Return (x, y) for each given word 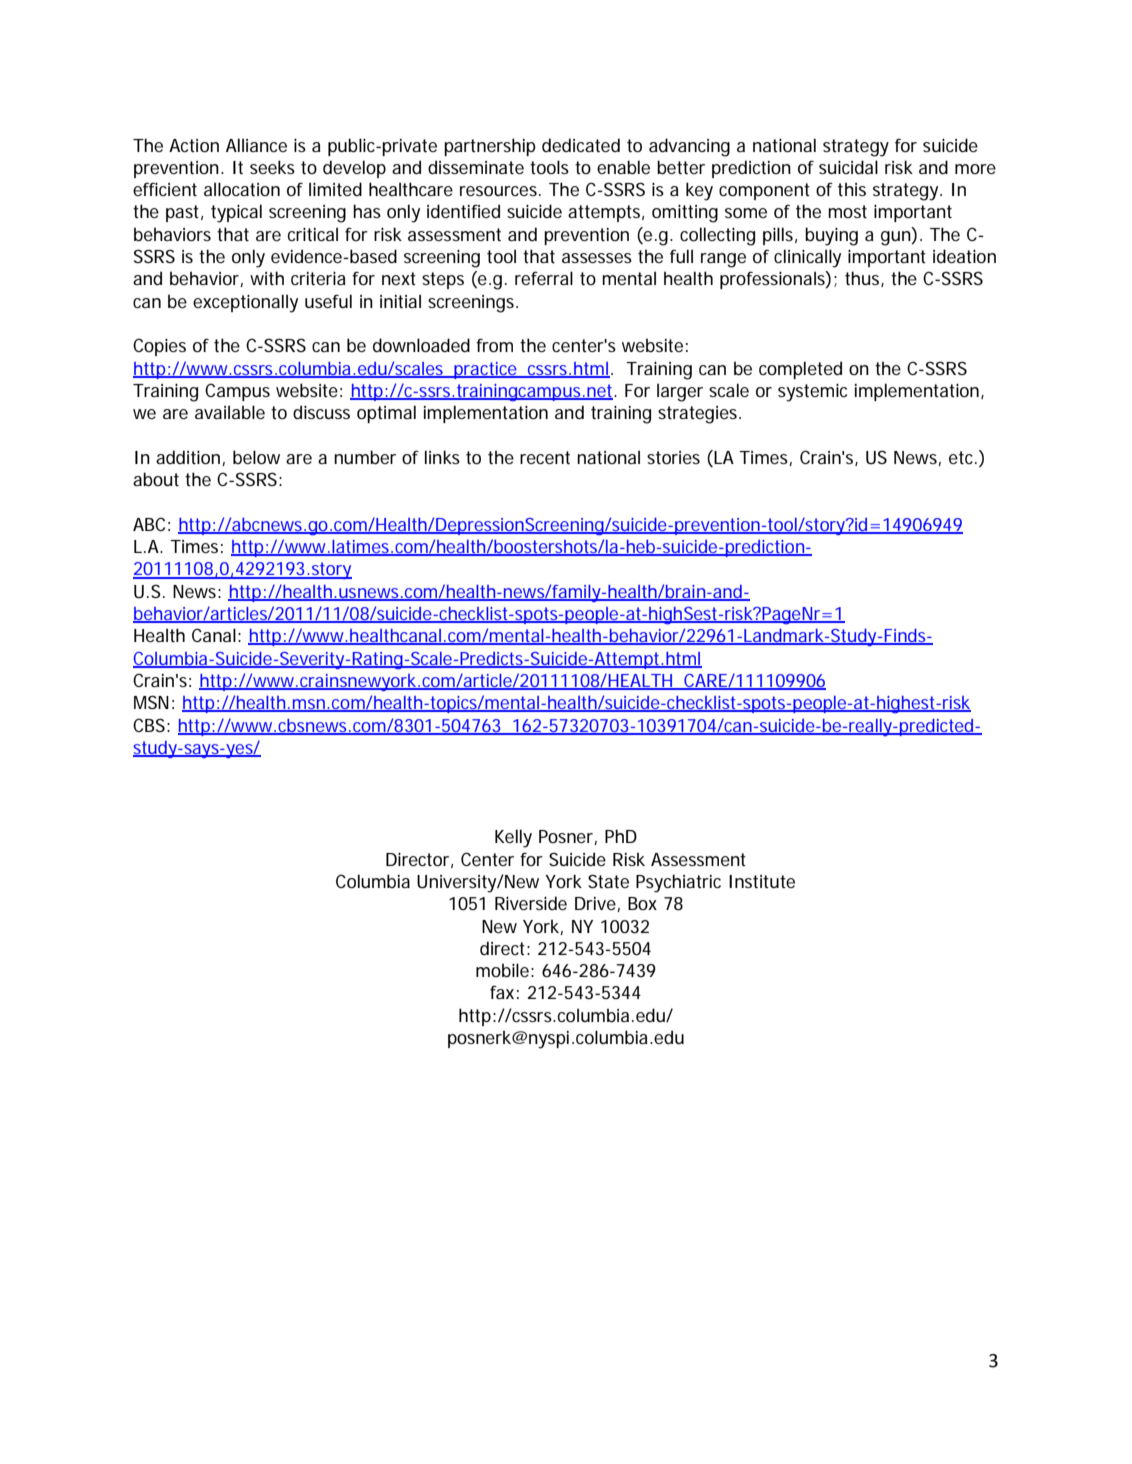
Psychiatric (678, 883)
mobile (502, 970)
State (608, 881)
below (256, 457)
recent (545, 458)
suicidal (848, 167)
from (494, 345)
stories (673, 457)
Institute (762, 882)
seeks (272, 167)
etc (962, 457)
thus (863, 279)
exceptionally (245, 303)
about (156, 479)
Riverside (531, 903)
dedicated (581, 145)
